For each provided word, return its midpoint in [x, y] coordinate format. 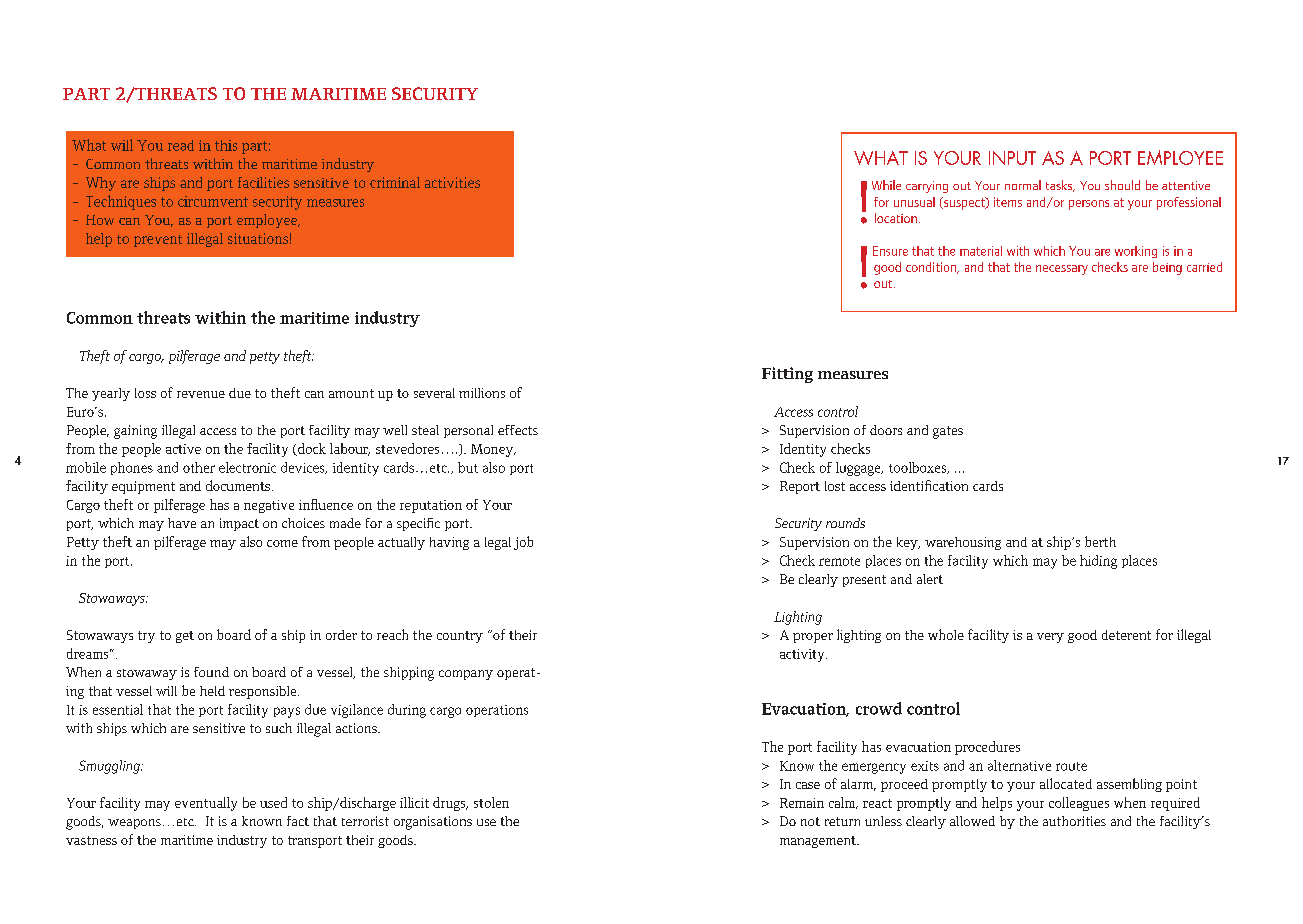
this [226, 145]
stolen [491, 802]
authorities [1074, 821]
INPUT [1012, 158]
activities [452, 182]
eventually [206, 804]
